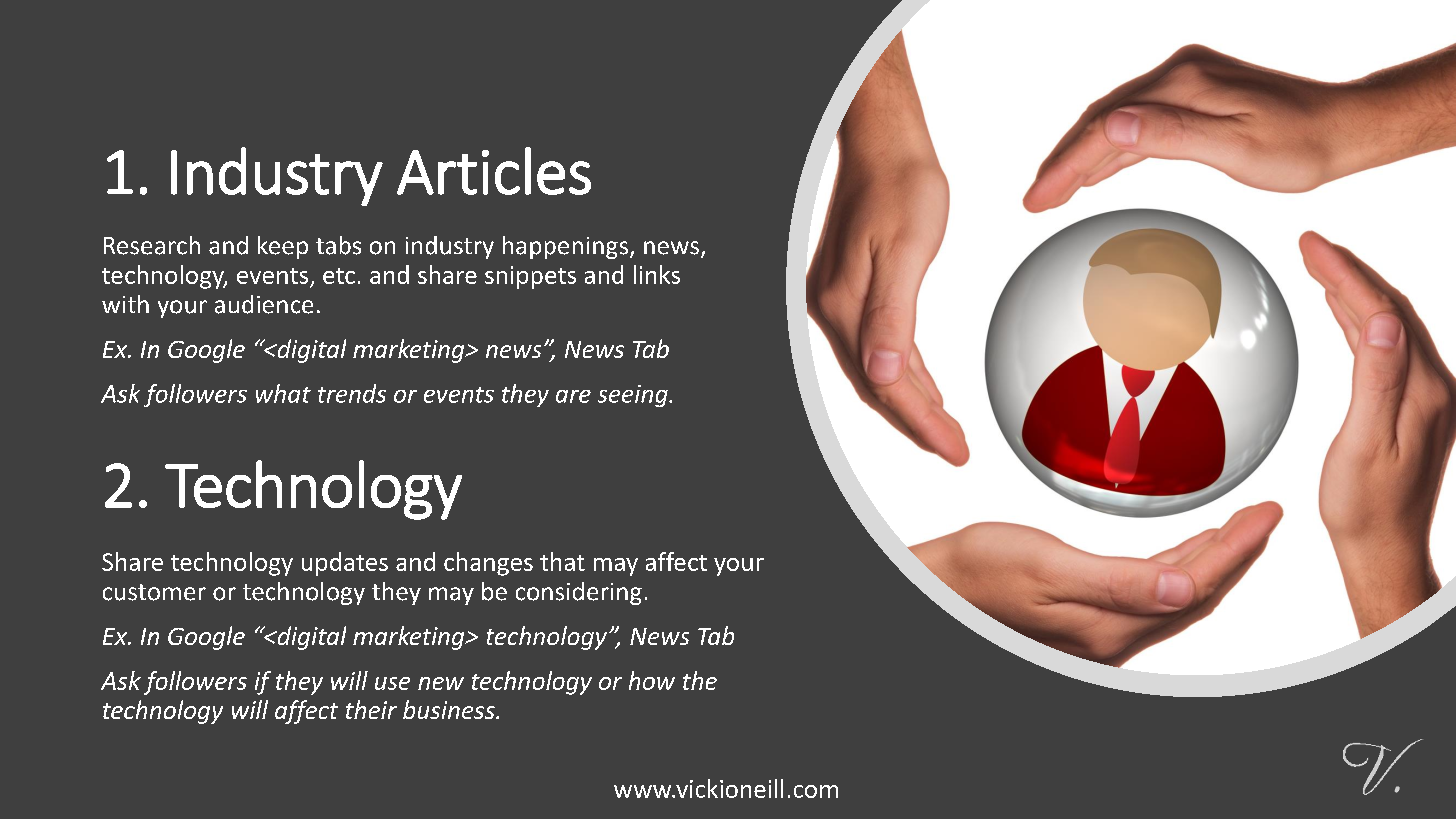 The image size is (1456, 819). Describe the element at coordinates (283, 393) in the page. I see `what` at that location.
